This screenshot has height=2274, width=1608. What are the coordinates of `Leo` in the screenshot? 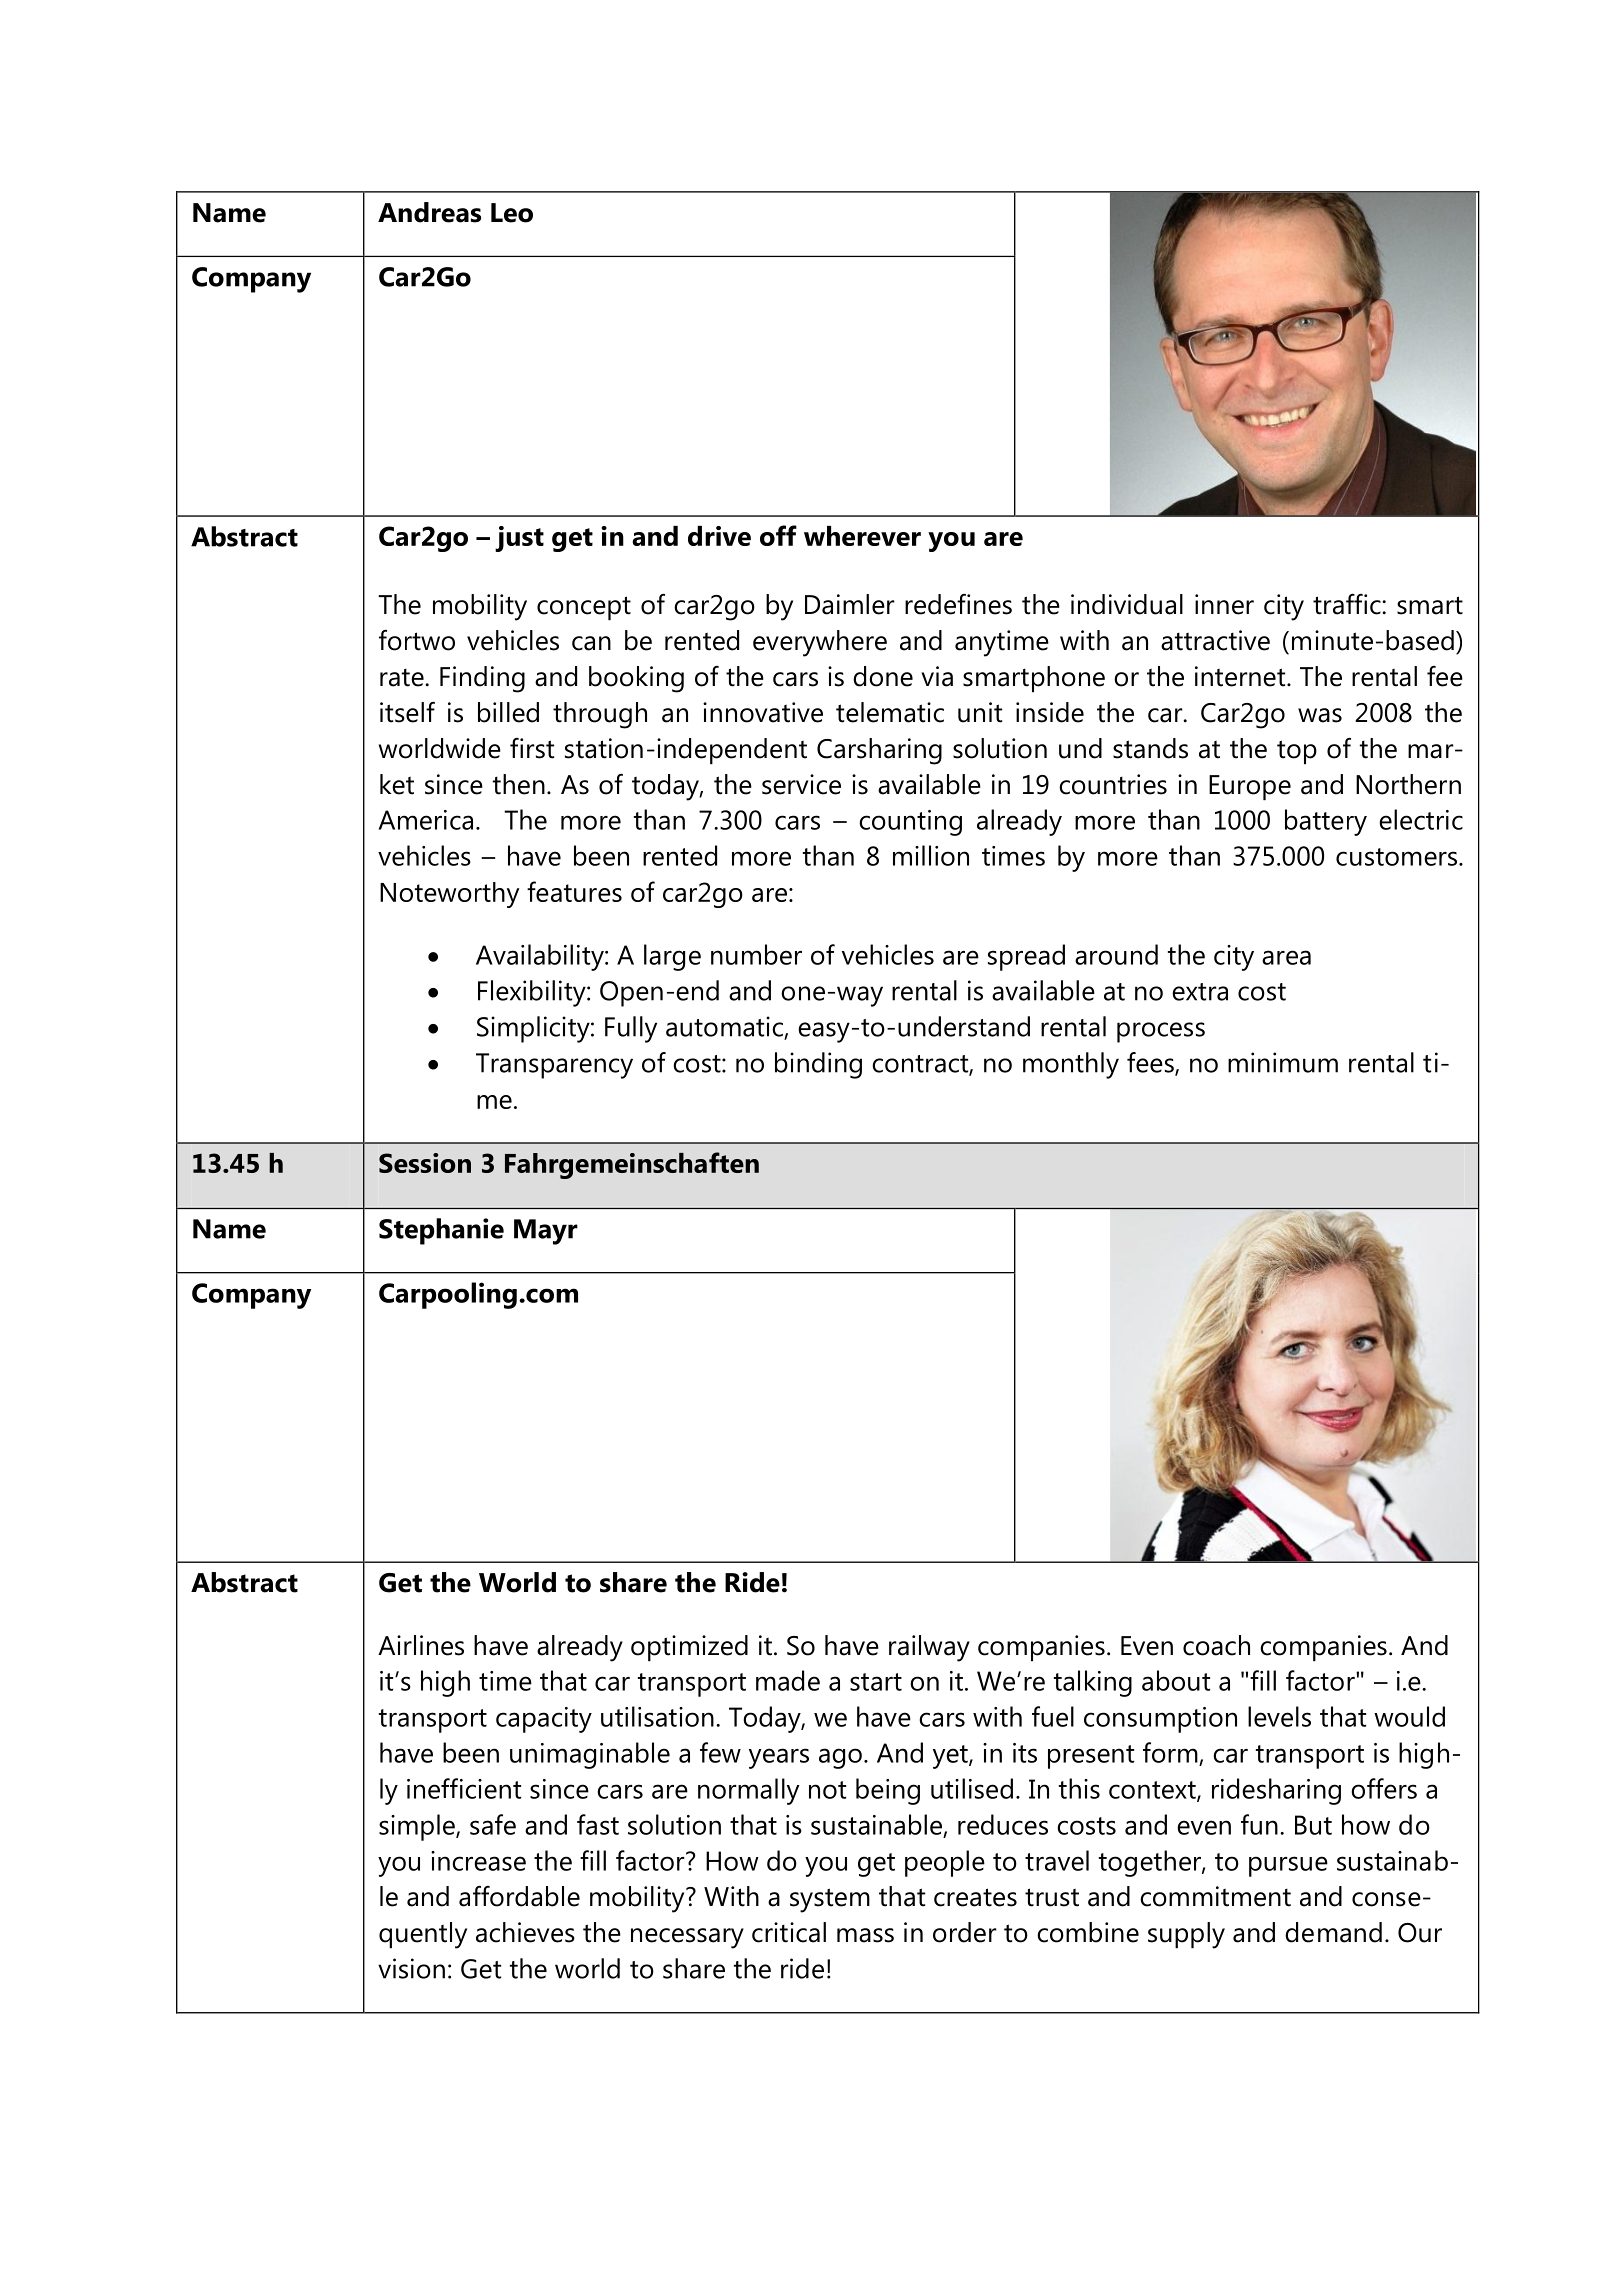 It's located at (512, 213).
